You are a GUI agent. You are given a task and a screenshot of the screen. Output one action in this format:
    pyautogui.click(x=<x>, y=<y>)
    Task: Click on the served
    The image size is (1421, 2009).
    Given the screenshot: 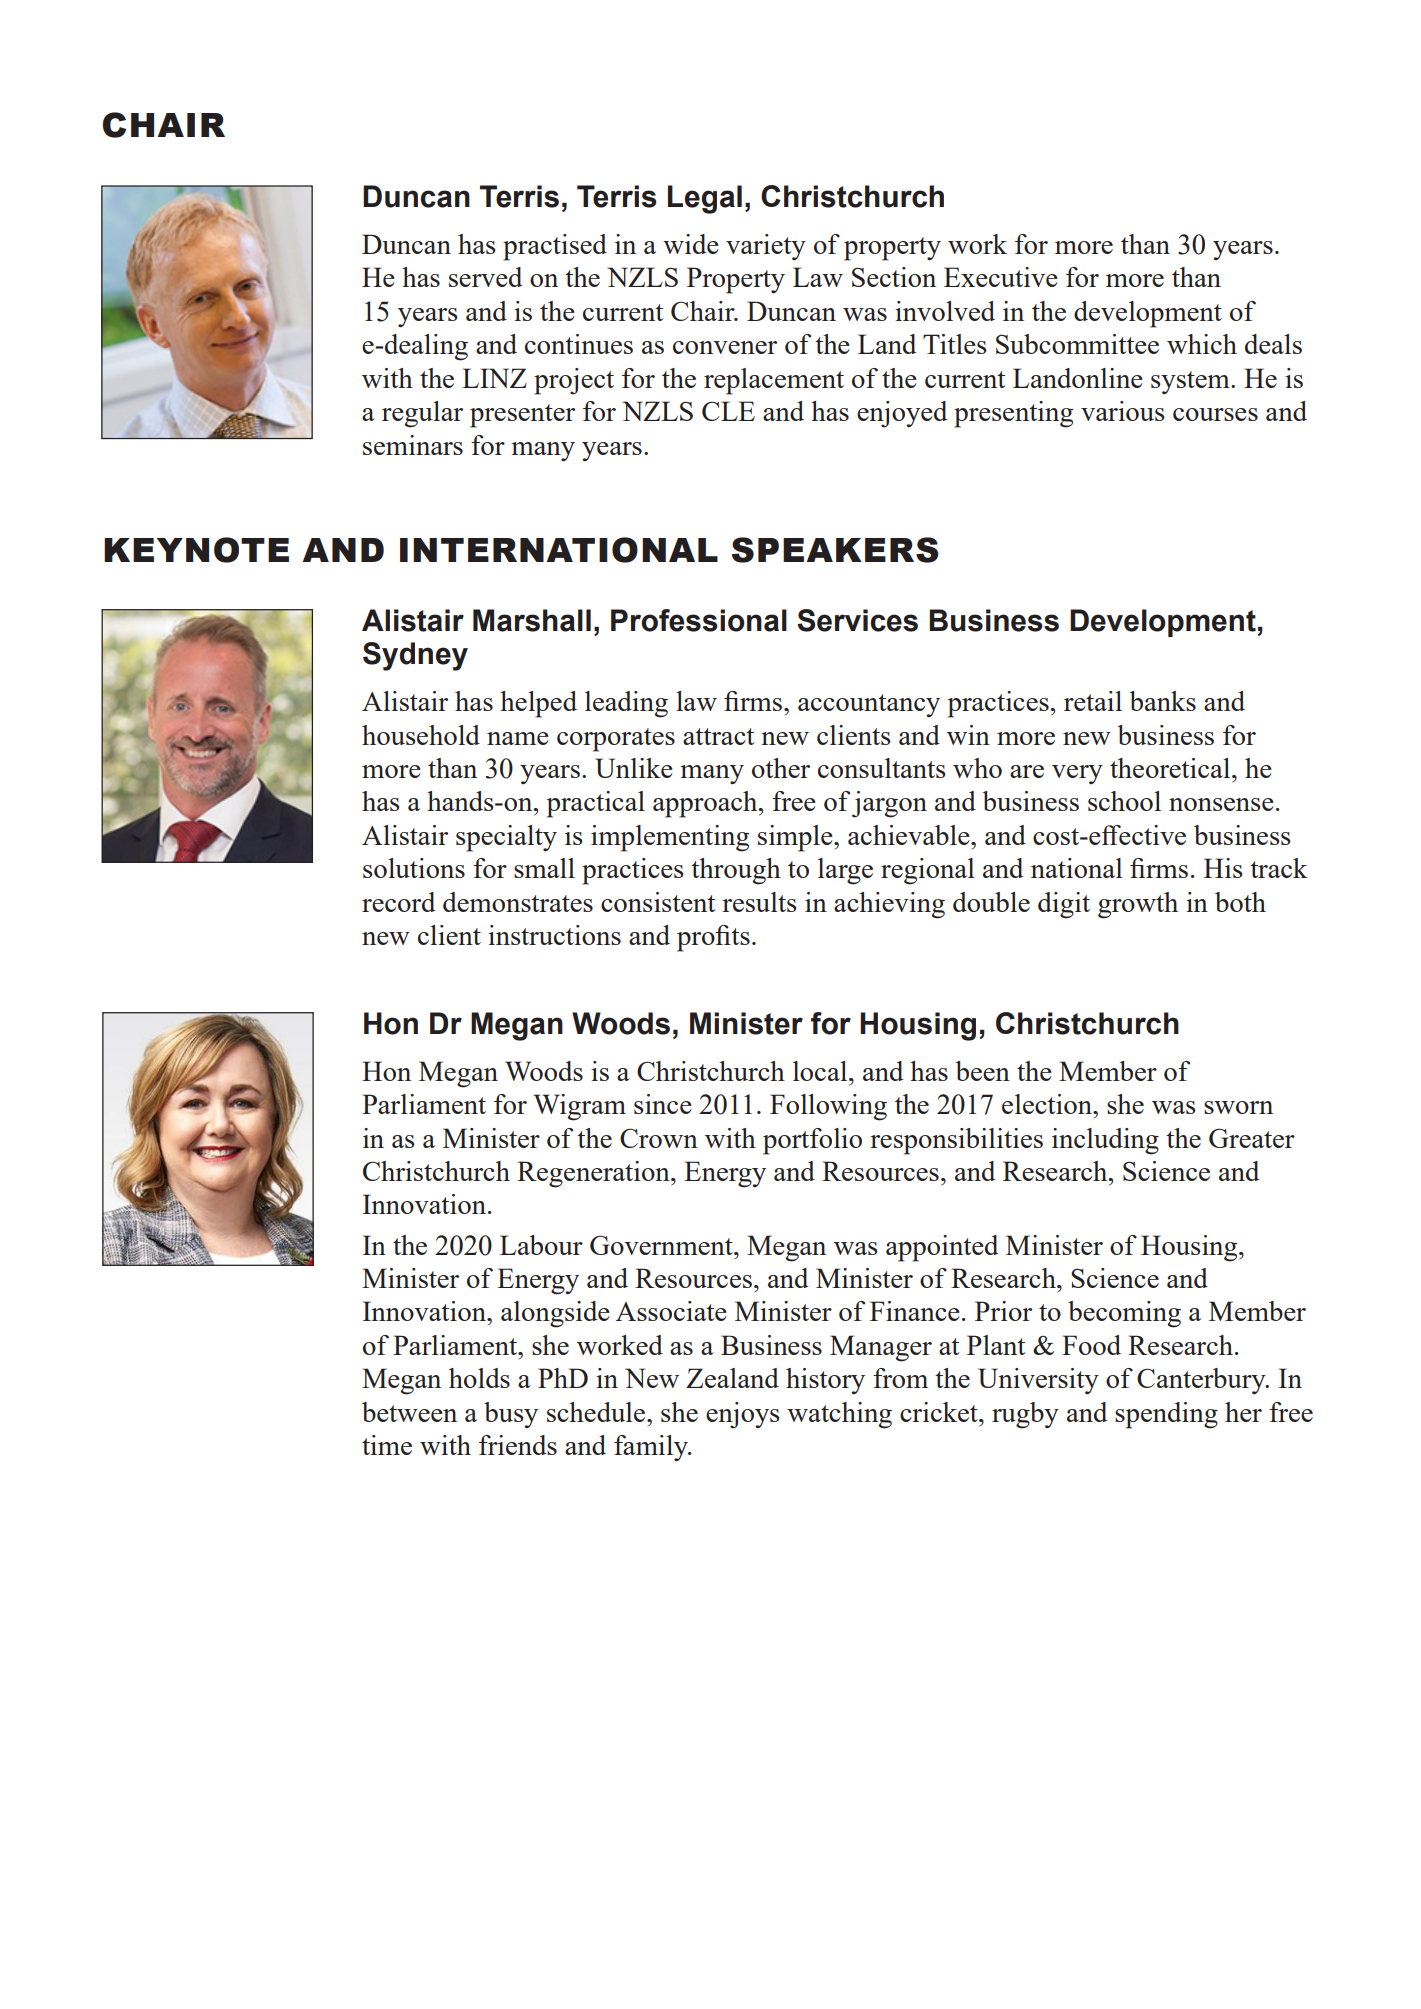 What is the action you would take?
    pyautogui.click(x=485, y=277)
